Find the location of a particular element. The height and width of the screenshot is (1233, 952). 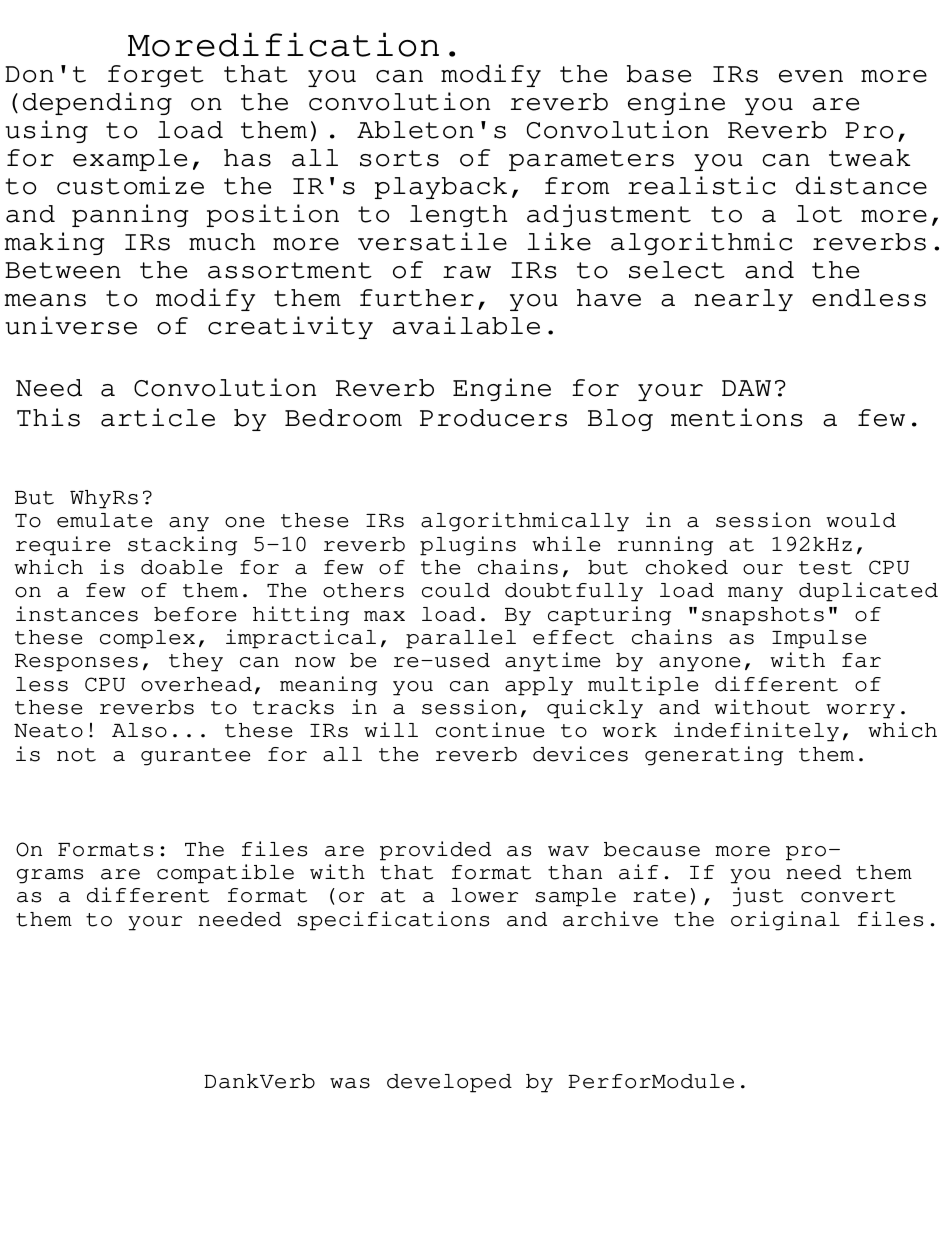

developed is located at coordinates (449, 1083).
